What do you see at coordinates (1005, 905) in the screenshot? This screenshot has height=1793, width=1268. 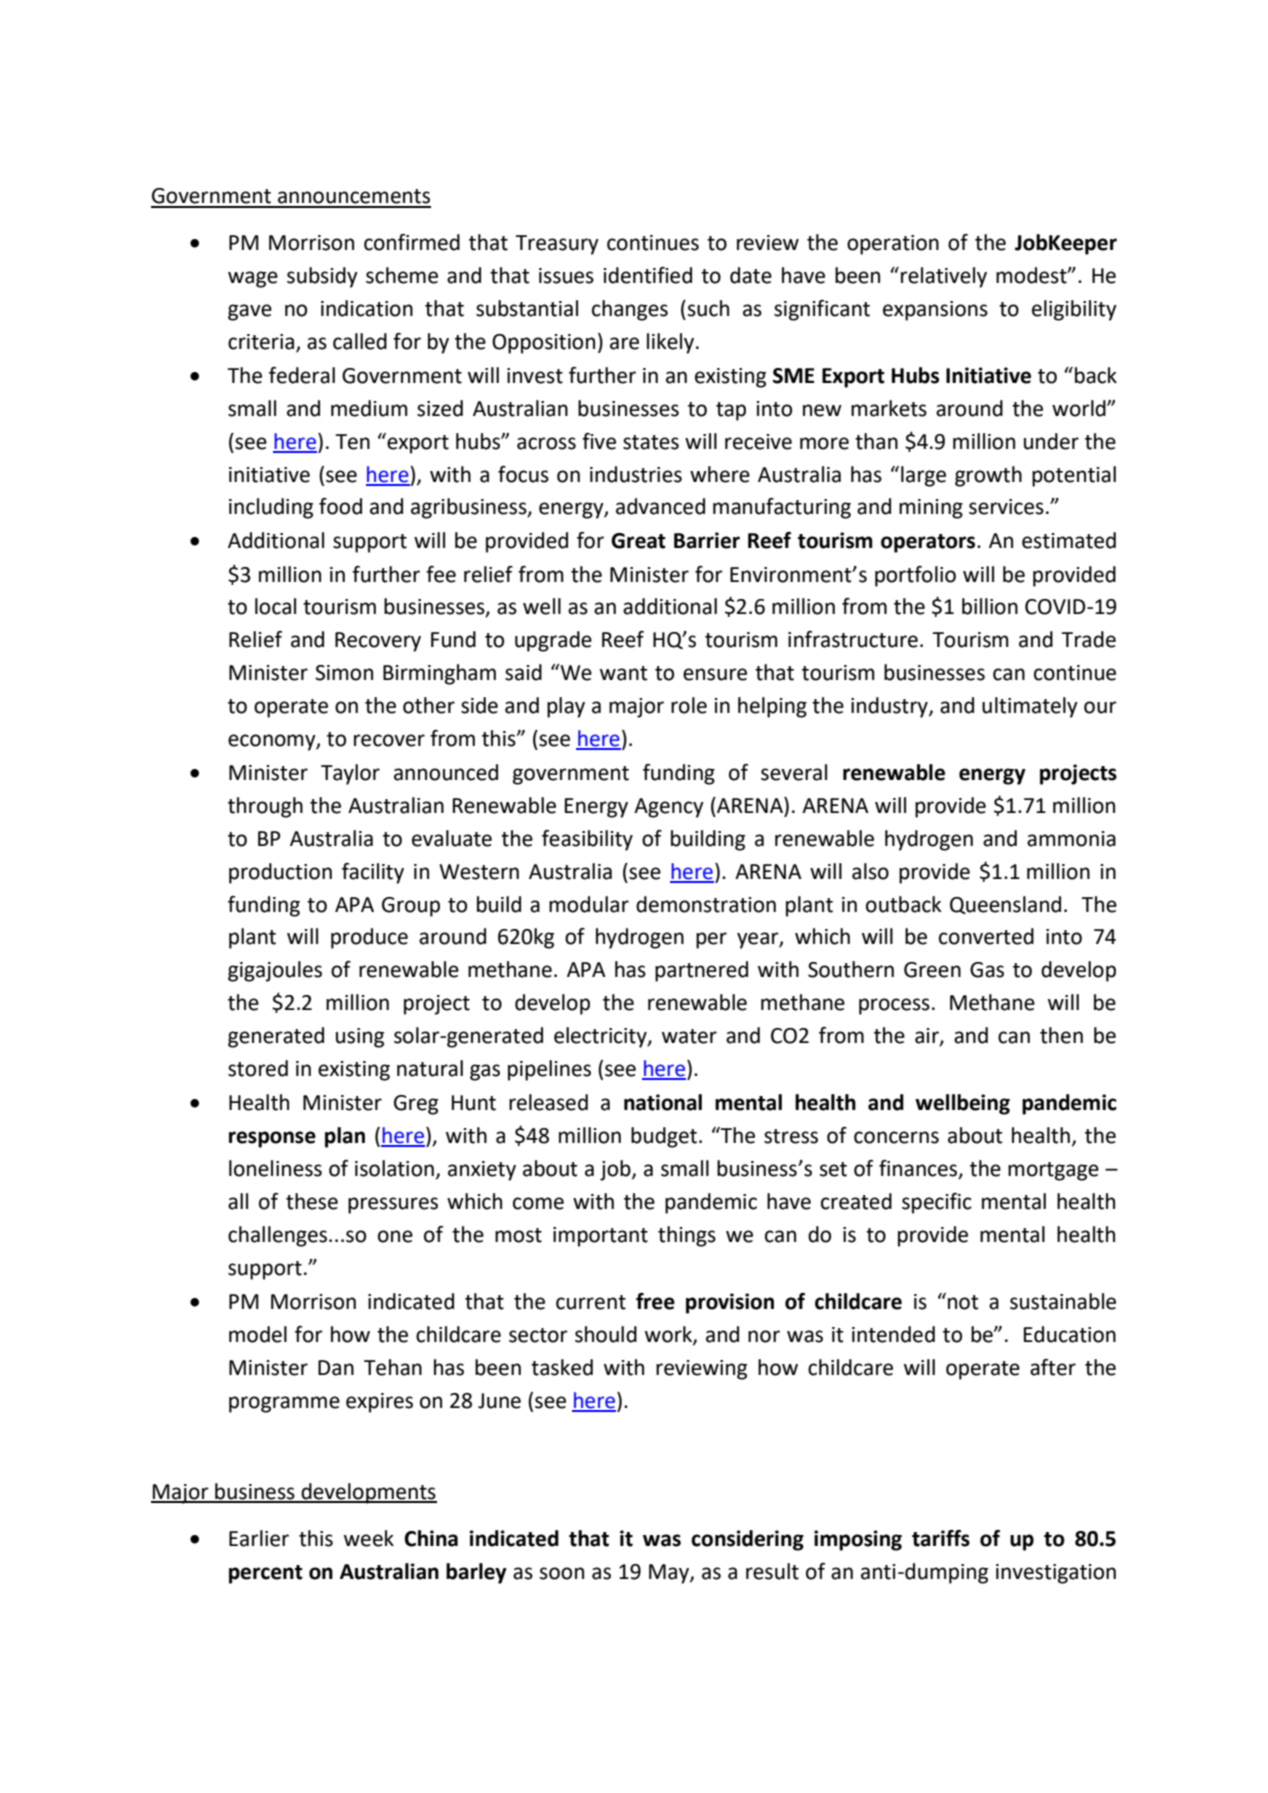 I see `Queensland` at bounding box center [1005, 905].
